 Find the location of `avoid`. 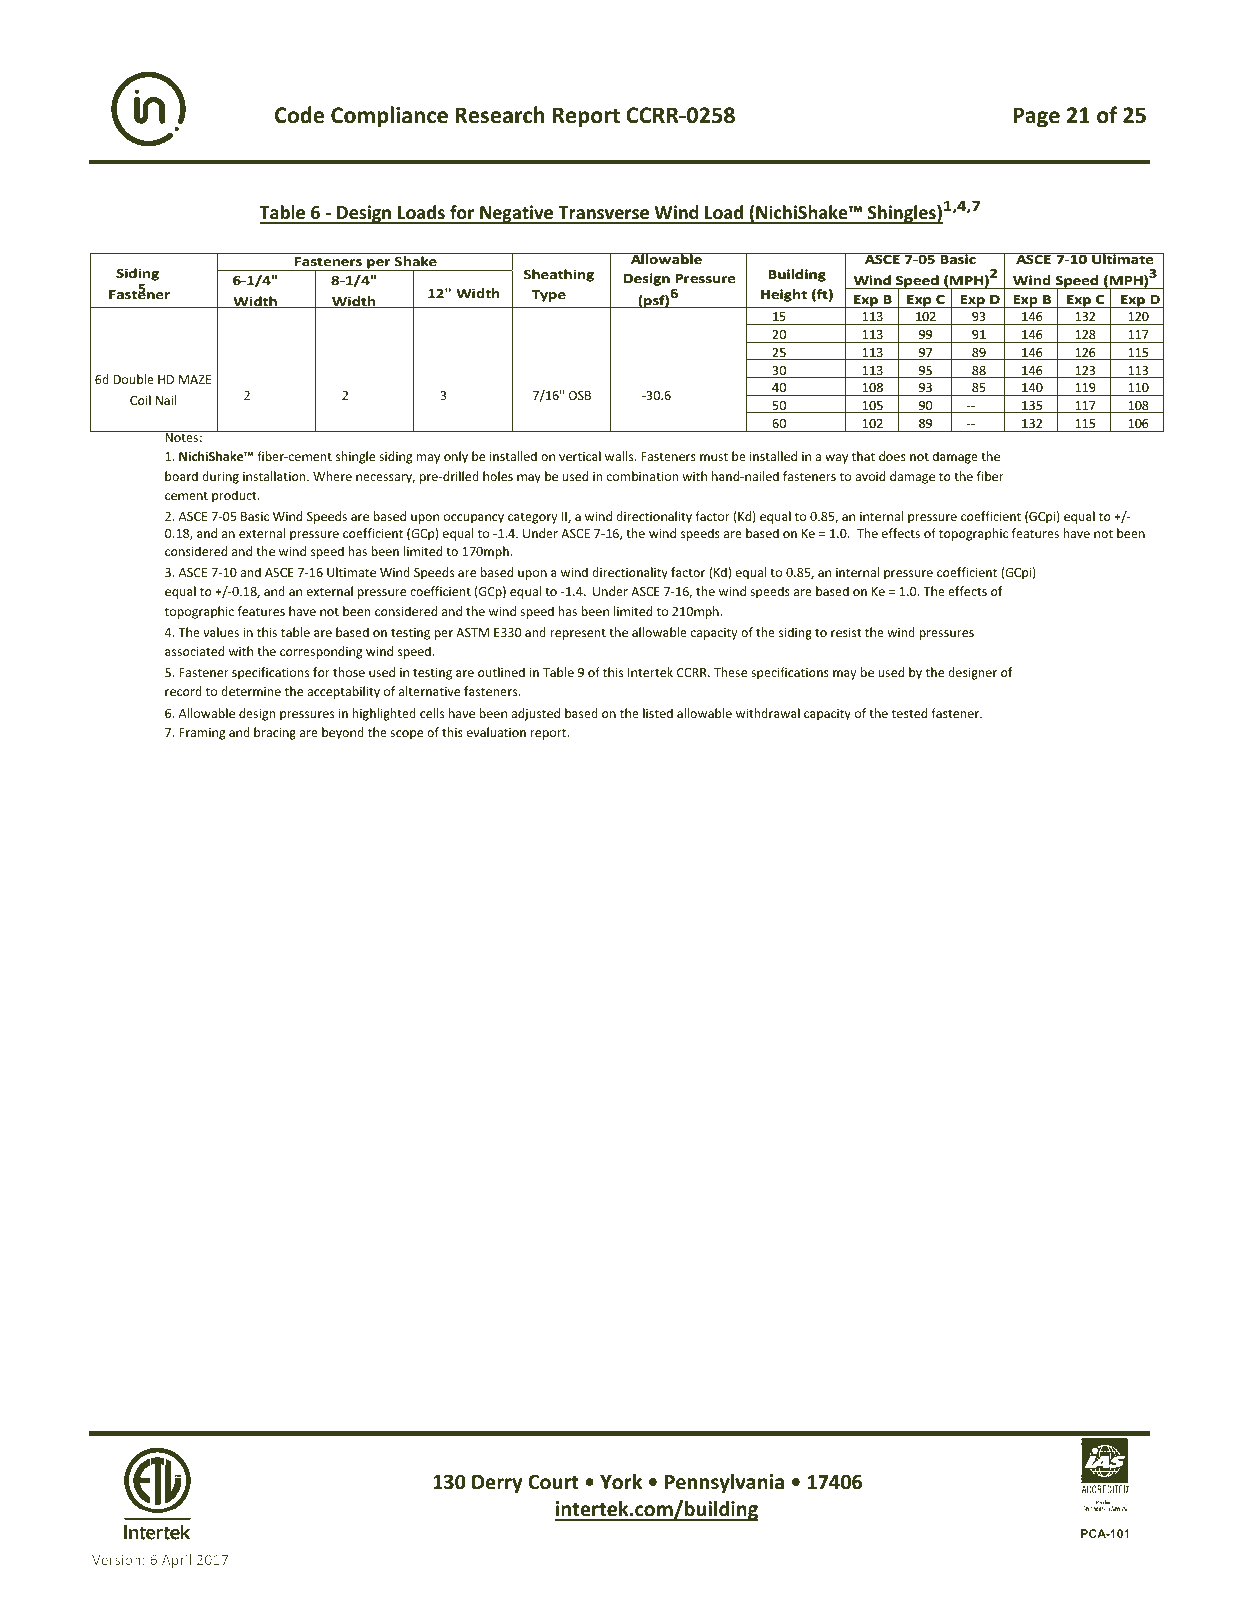

avoid is located at coordinates (870, 476).
